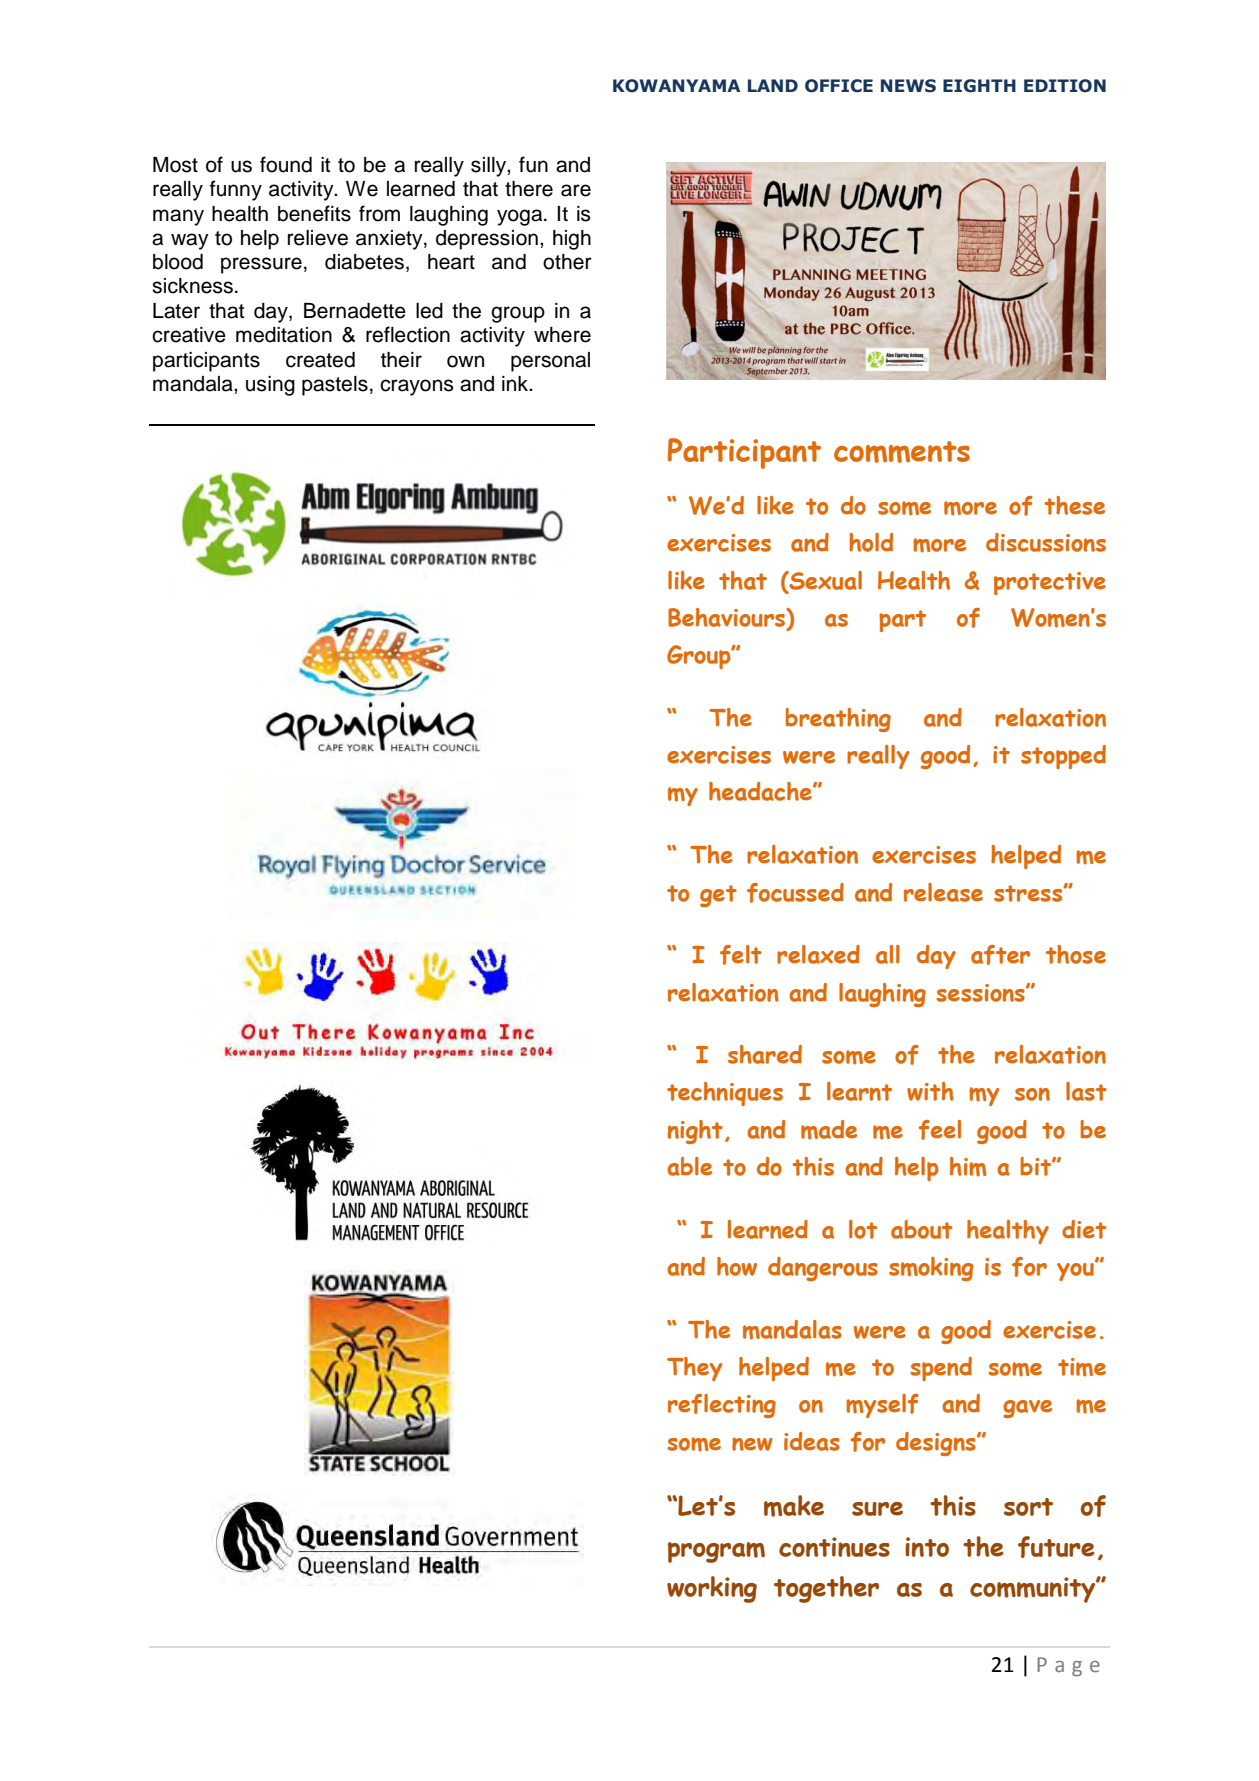  What do you see at coordinates (695, 1132) in the document?
I see `night` at bounding box center [695, 1132].
